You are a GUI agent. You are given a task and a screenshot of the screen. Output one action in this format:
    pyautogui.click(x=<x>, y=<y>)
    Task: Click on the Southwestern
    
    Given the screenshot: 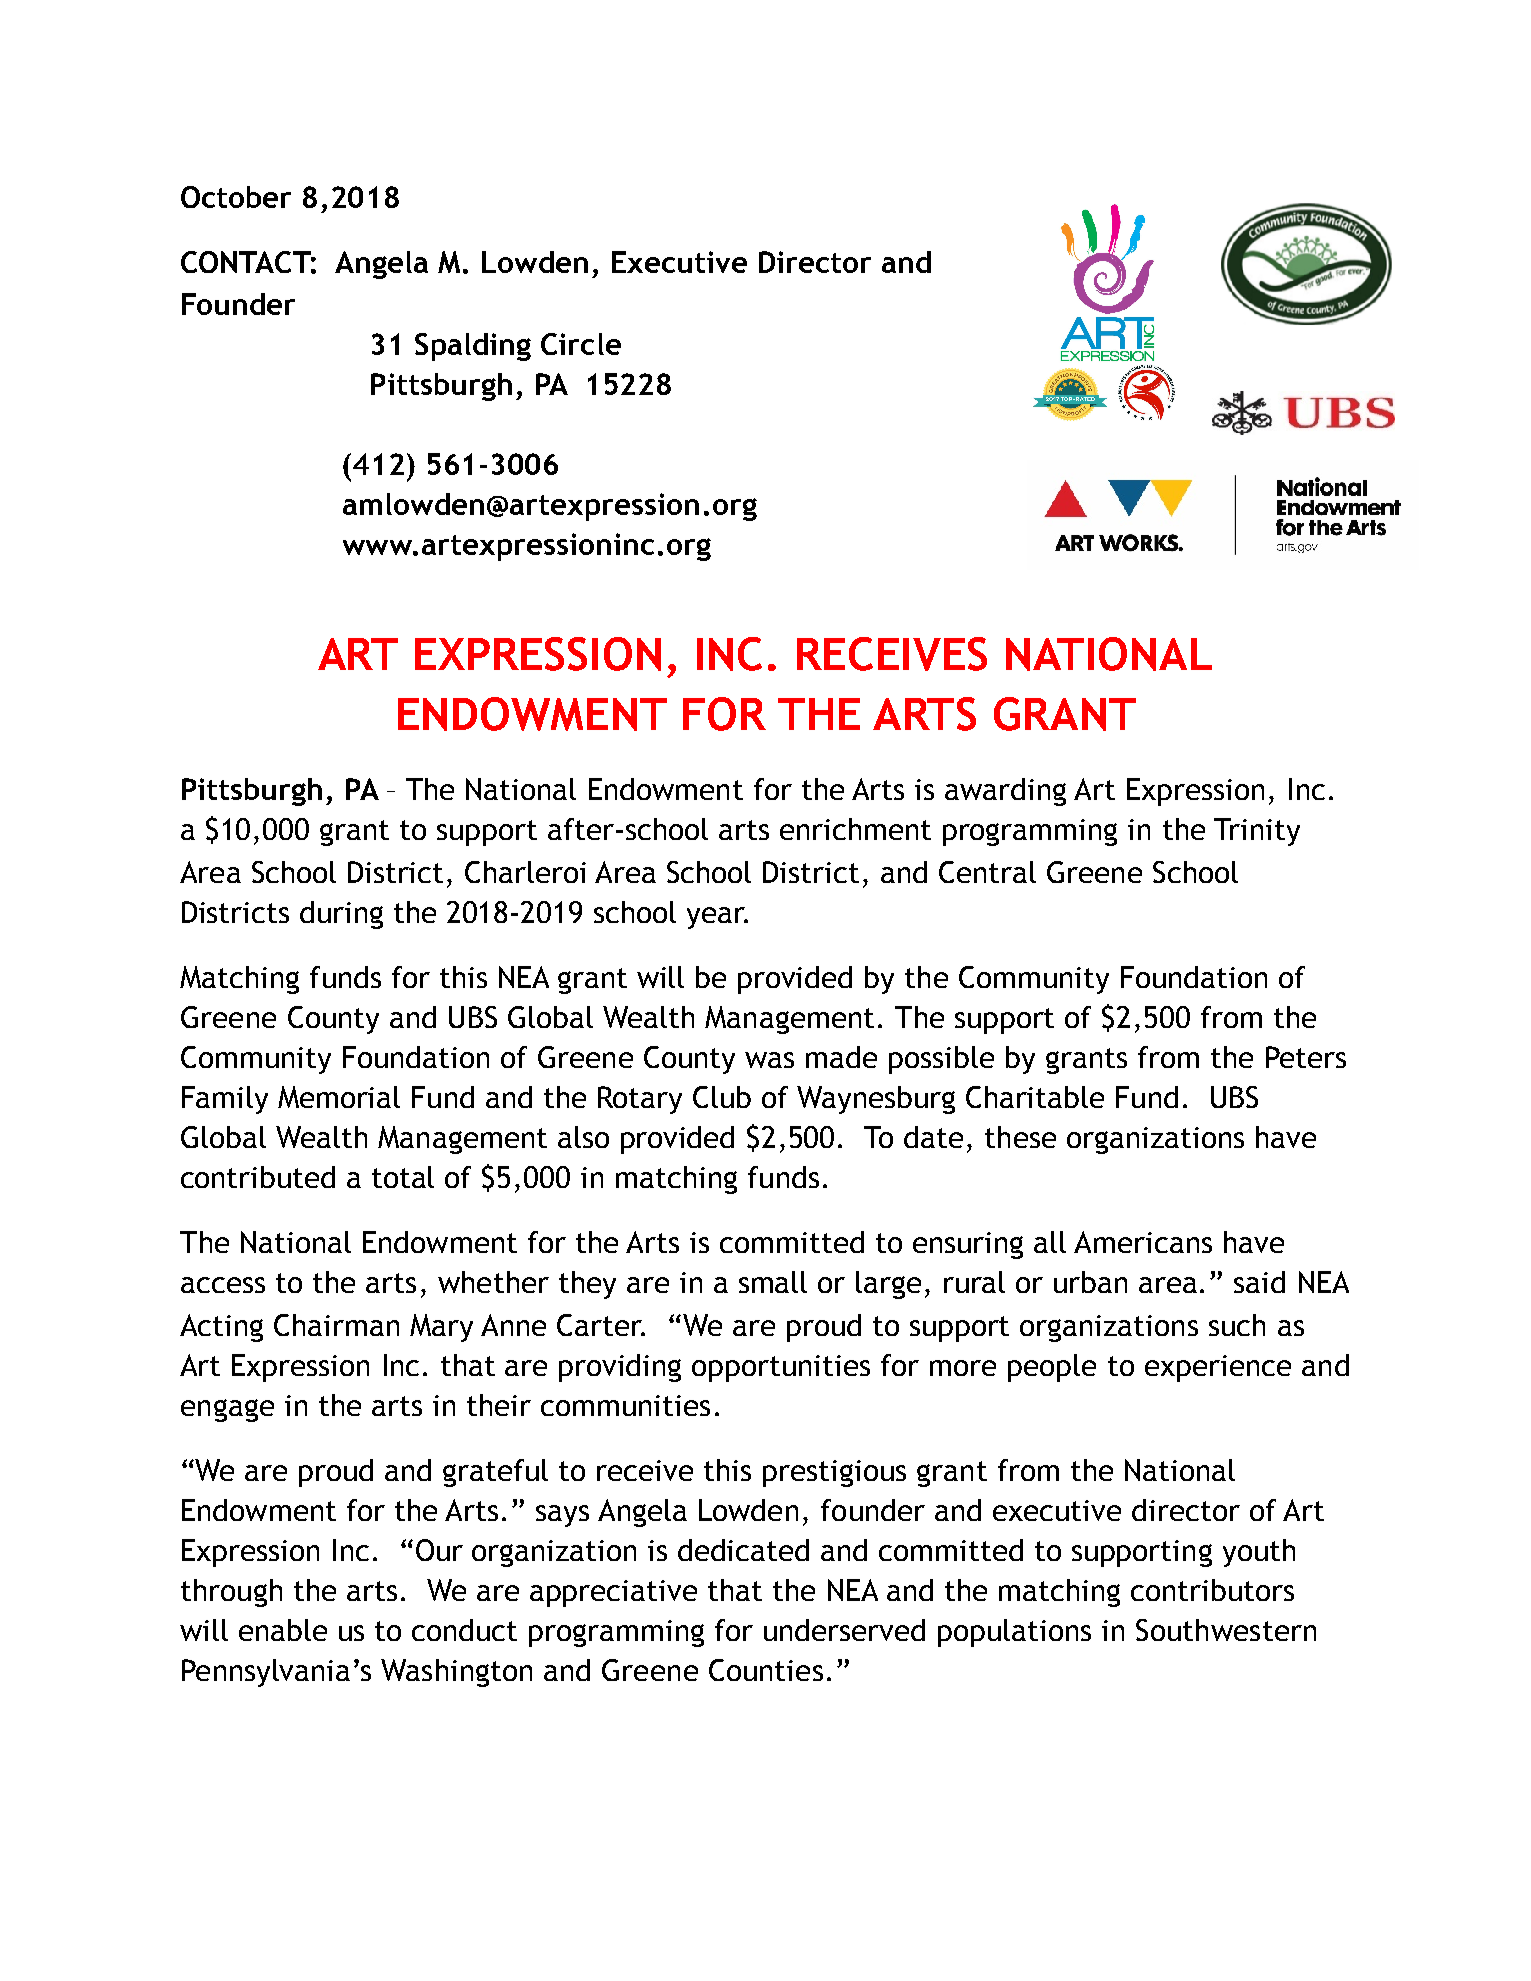 What is the action you would take?
    pyautogui.click(x=1226, y=1630)
